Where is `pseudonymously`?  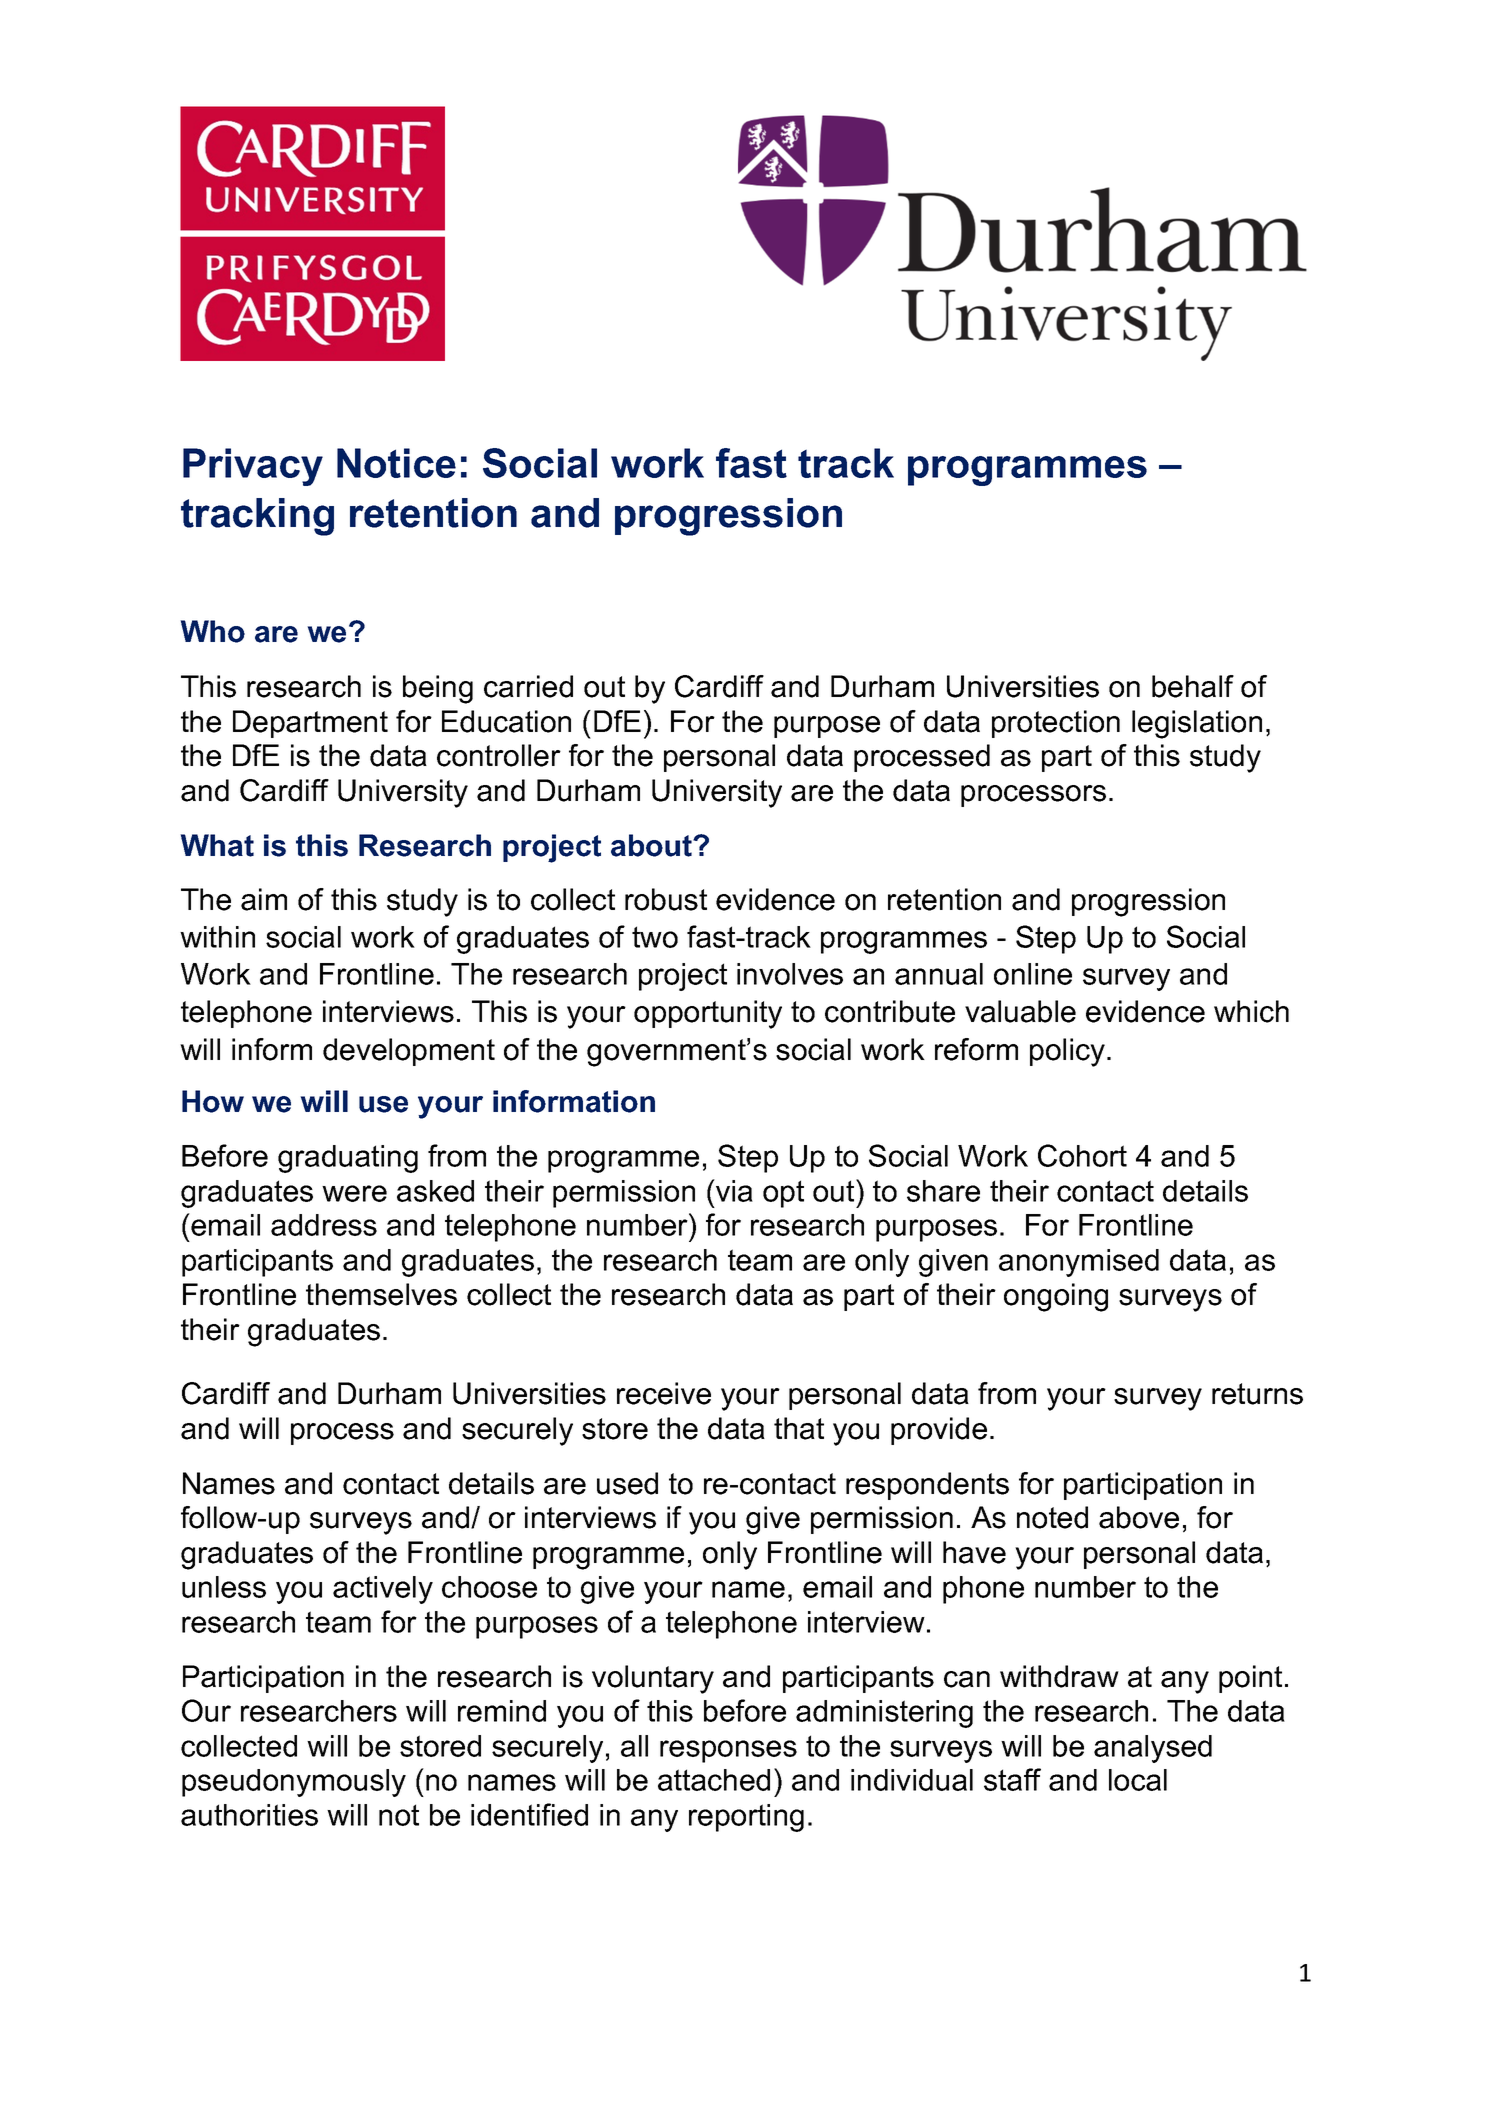 pseudonymously is located at coordinates (294, 1783).
